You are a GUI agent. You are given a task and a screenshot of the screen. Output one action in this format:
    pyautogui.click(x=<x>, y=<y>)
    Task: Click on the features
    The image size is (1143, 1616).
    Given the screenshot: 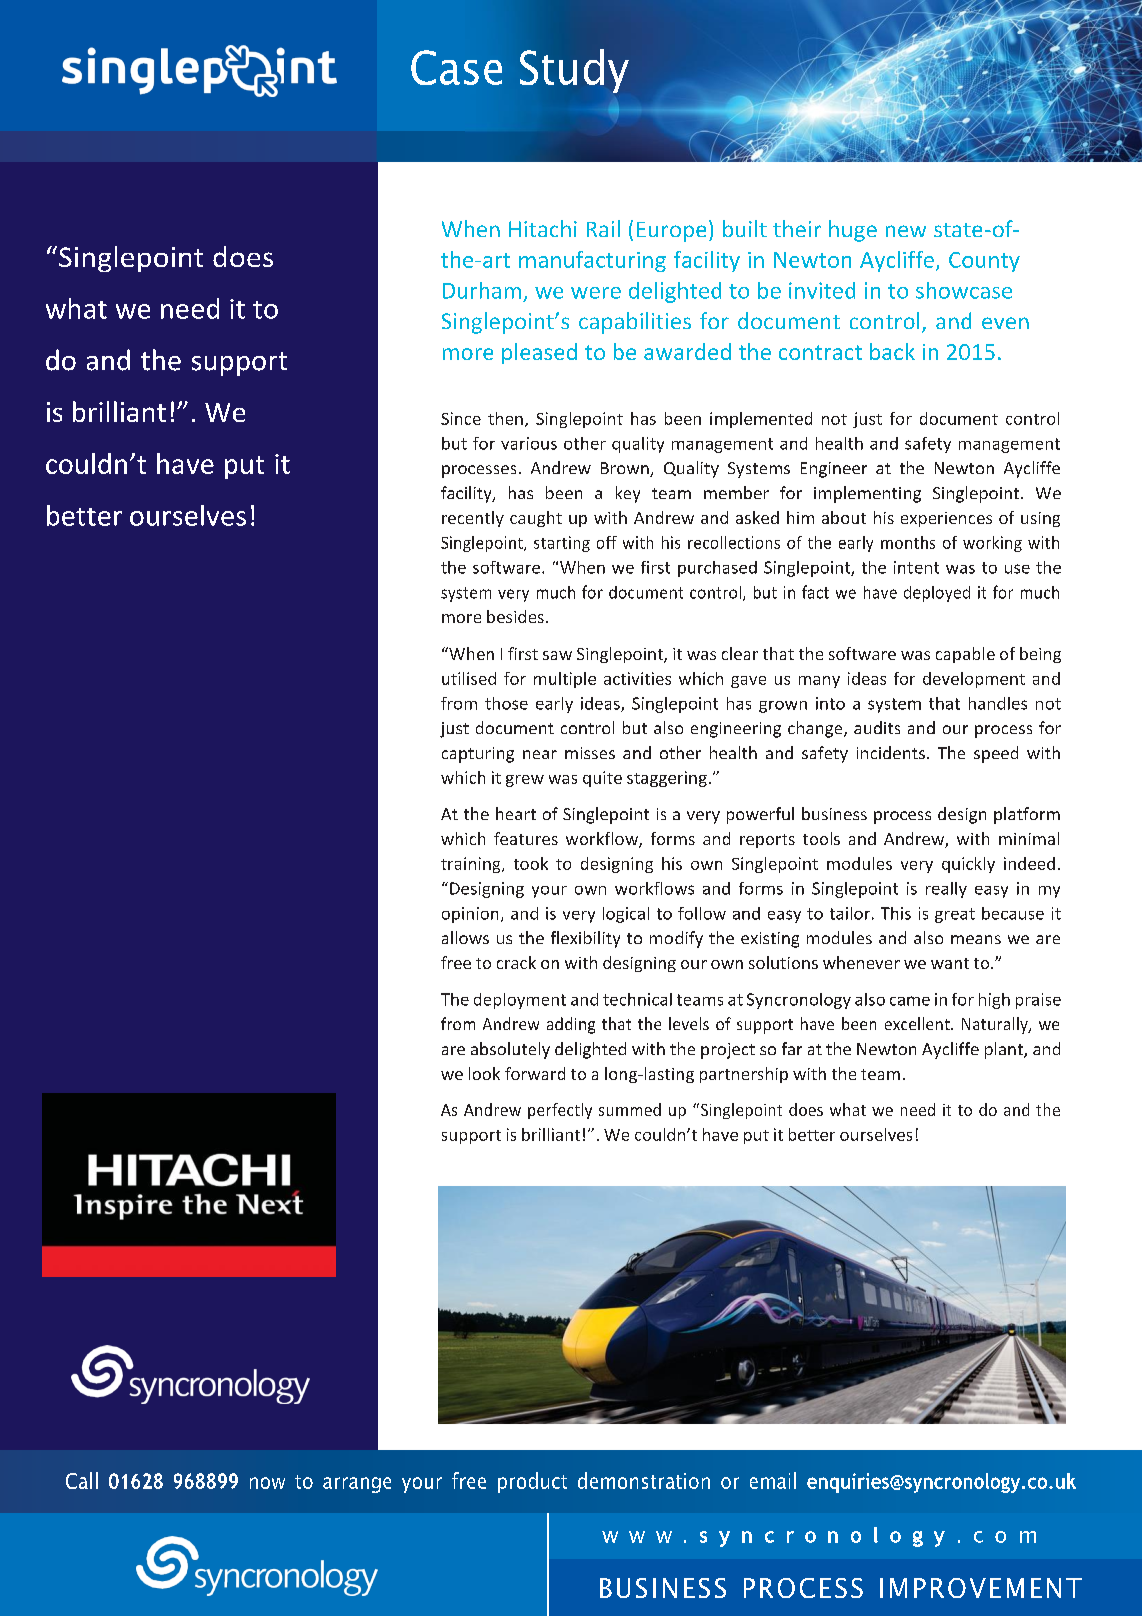 What is the action you would take?
    pyautogui.click(x=526, y=838)
